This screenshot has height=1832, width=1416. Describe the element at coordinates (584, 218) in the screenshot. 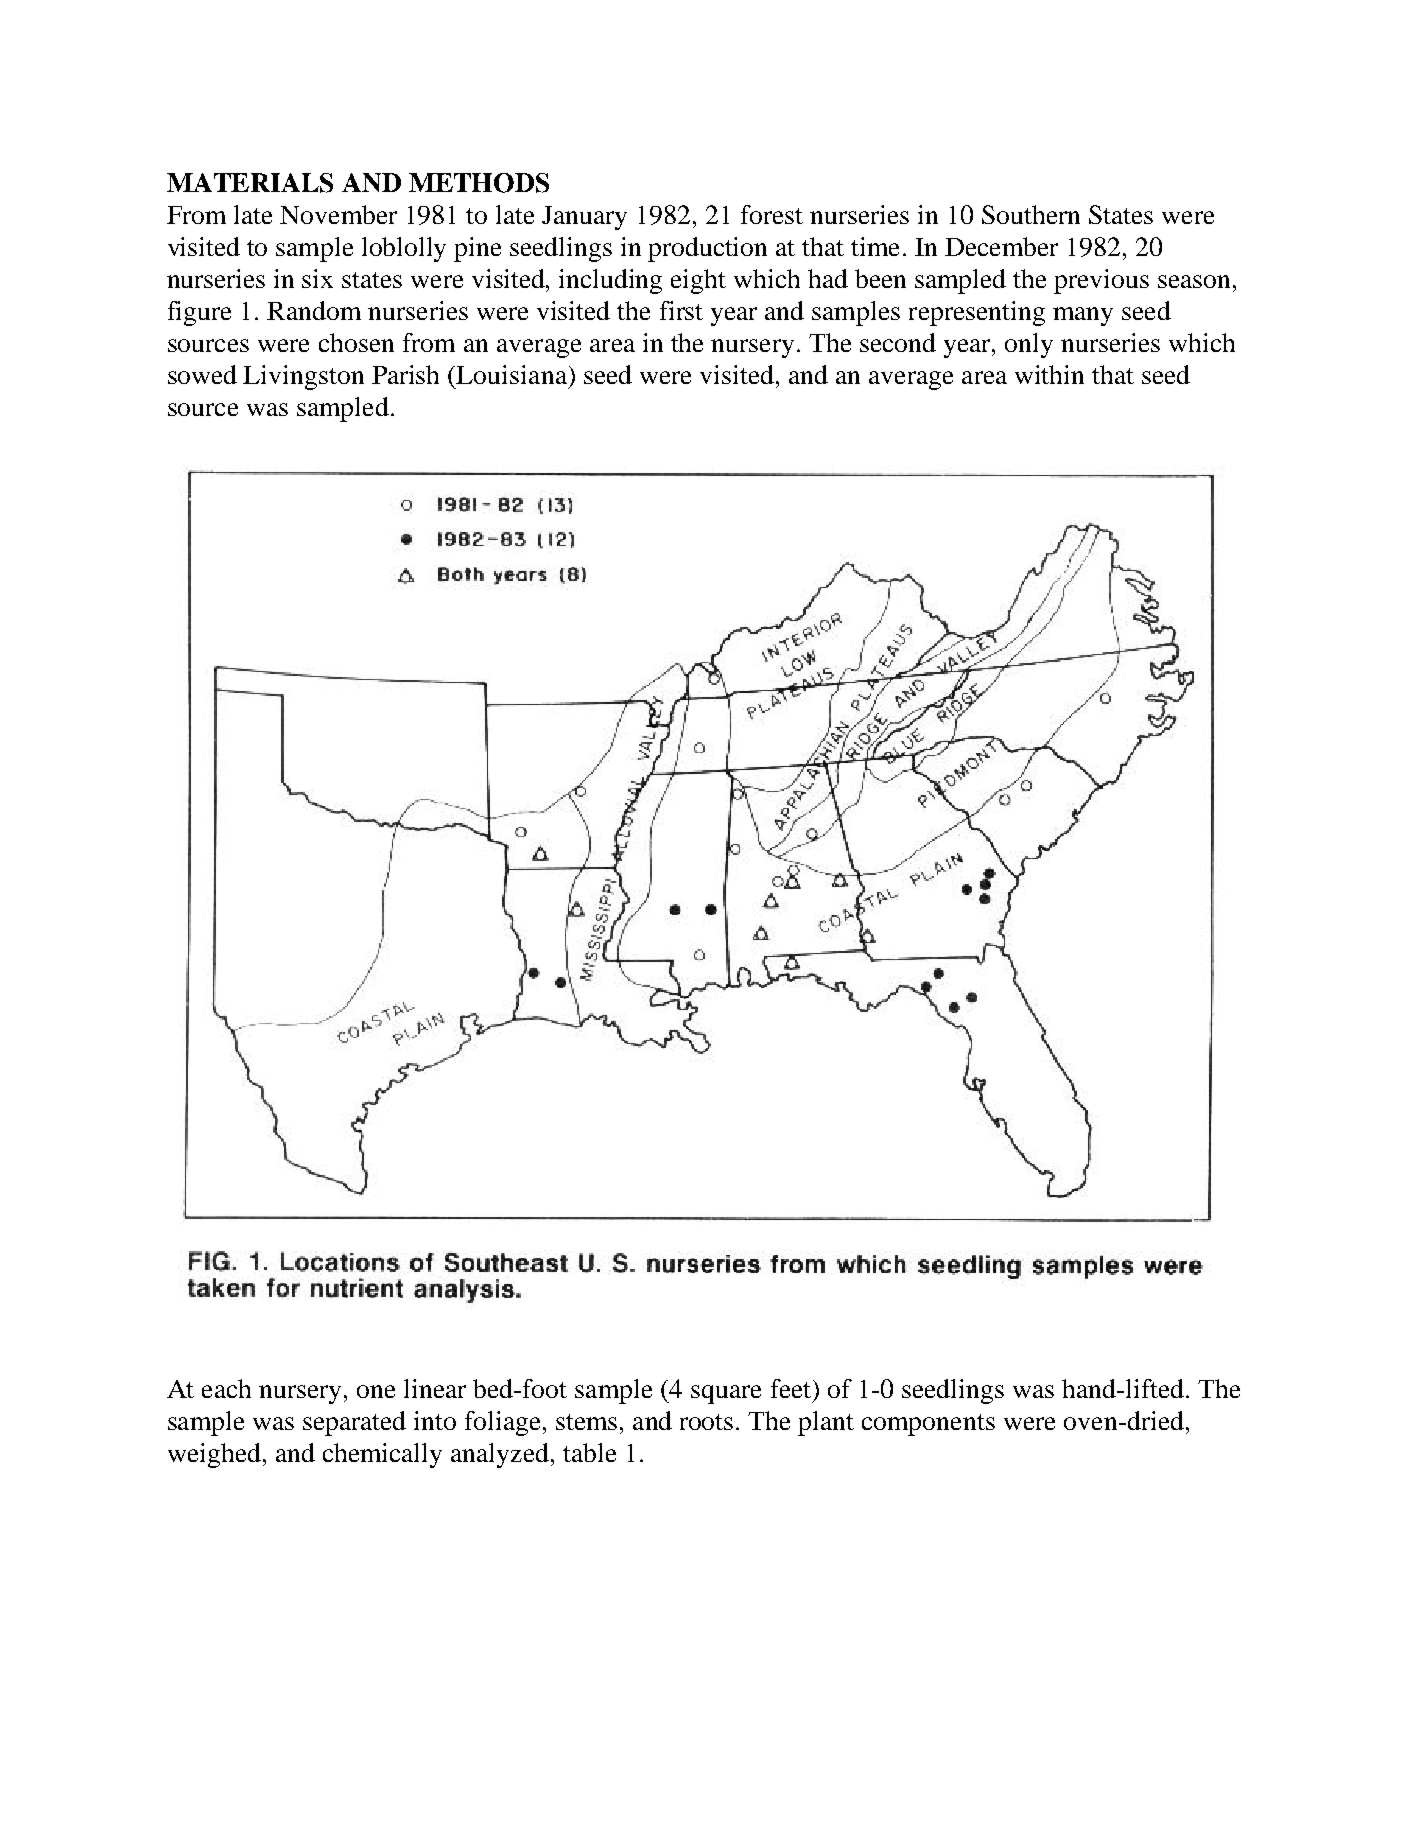

I see `January` at that location.
